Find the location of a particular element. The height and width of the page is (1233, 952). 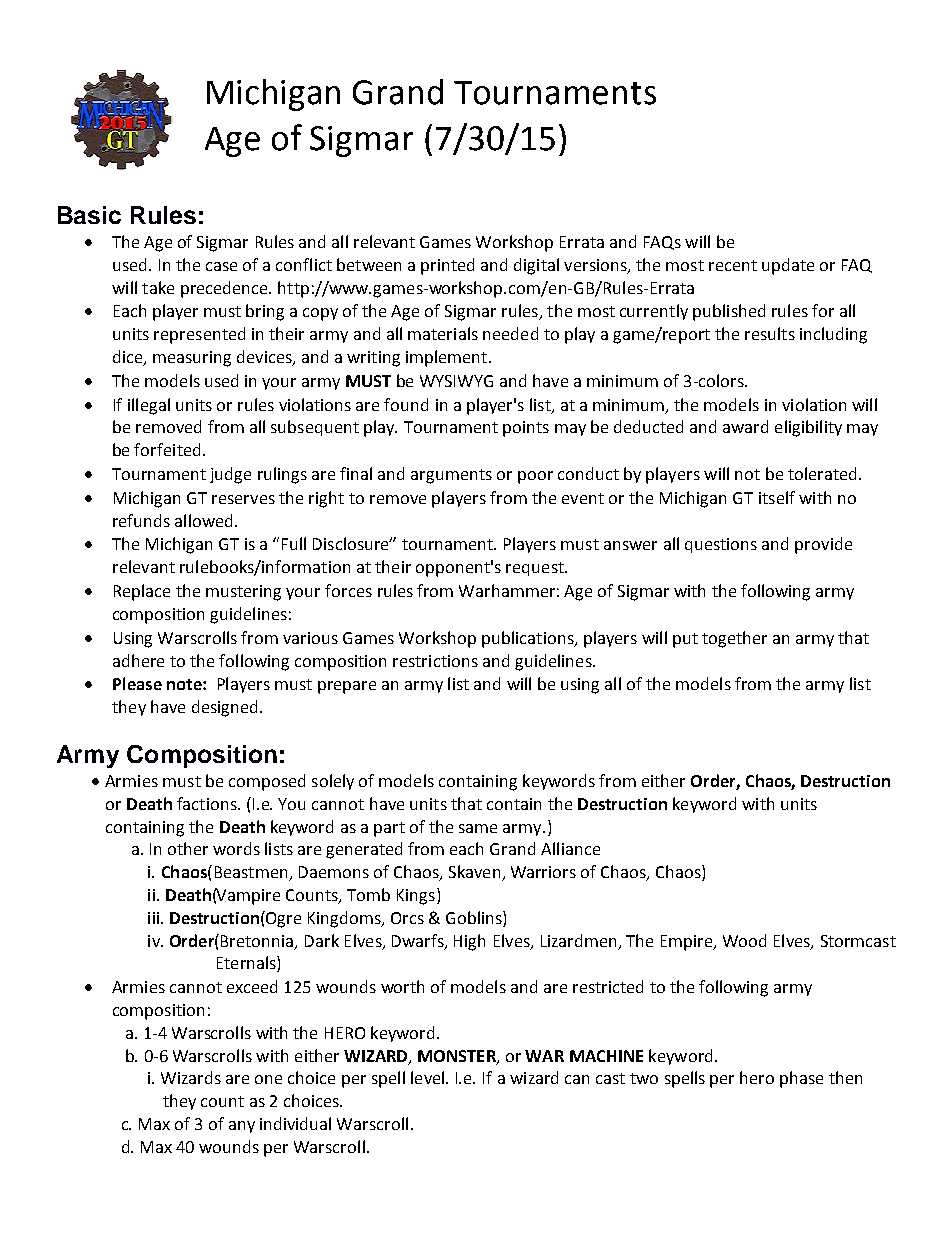

case is located at coordinates (221, 266).
